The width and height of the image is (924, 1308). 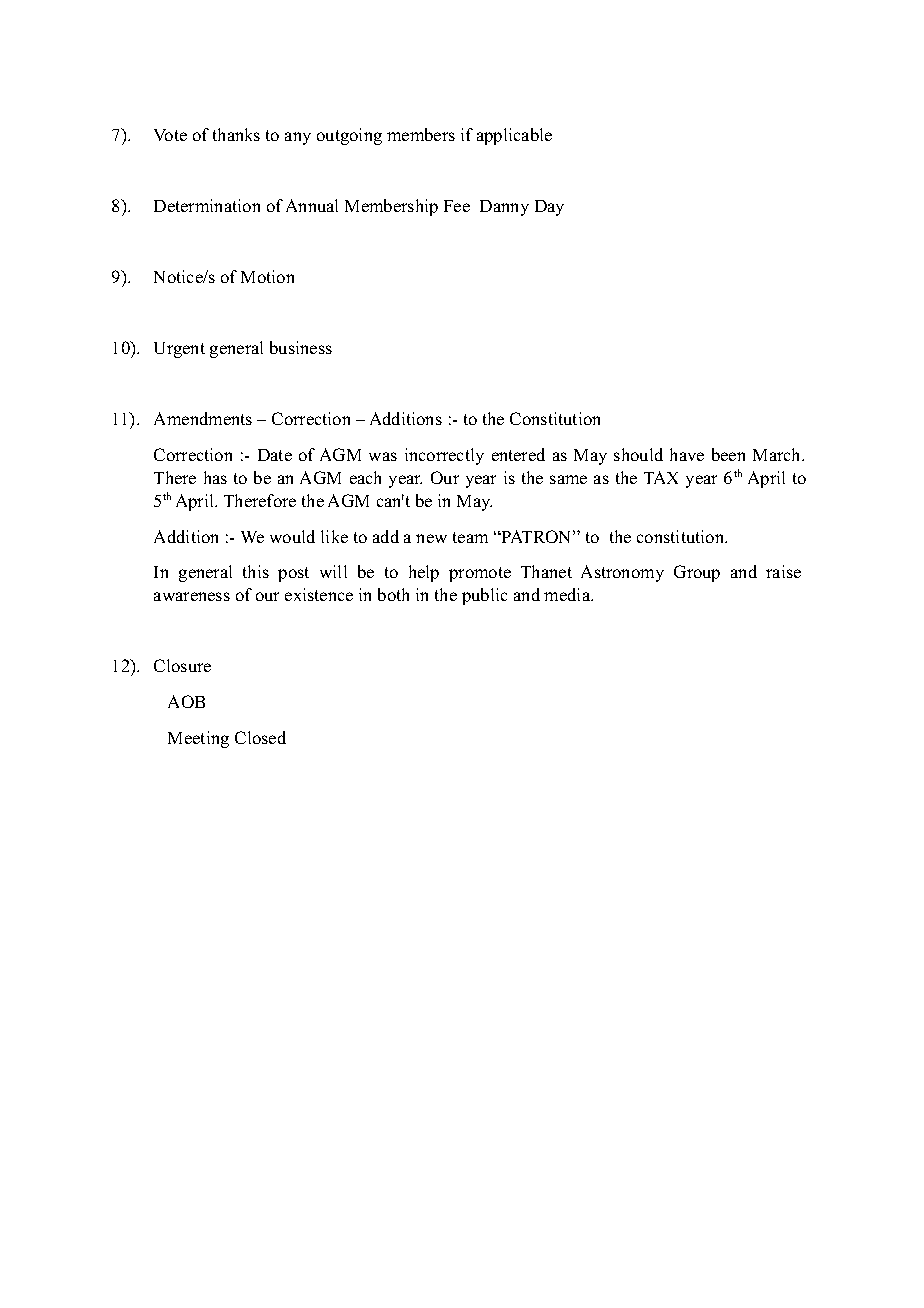 I want to click on Day, so click(x=549, y=208).
